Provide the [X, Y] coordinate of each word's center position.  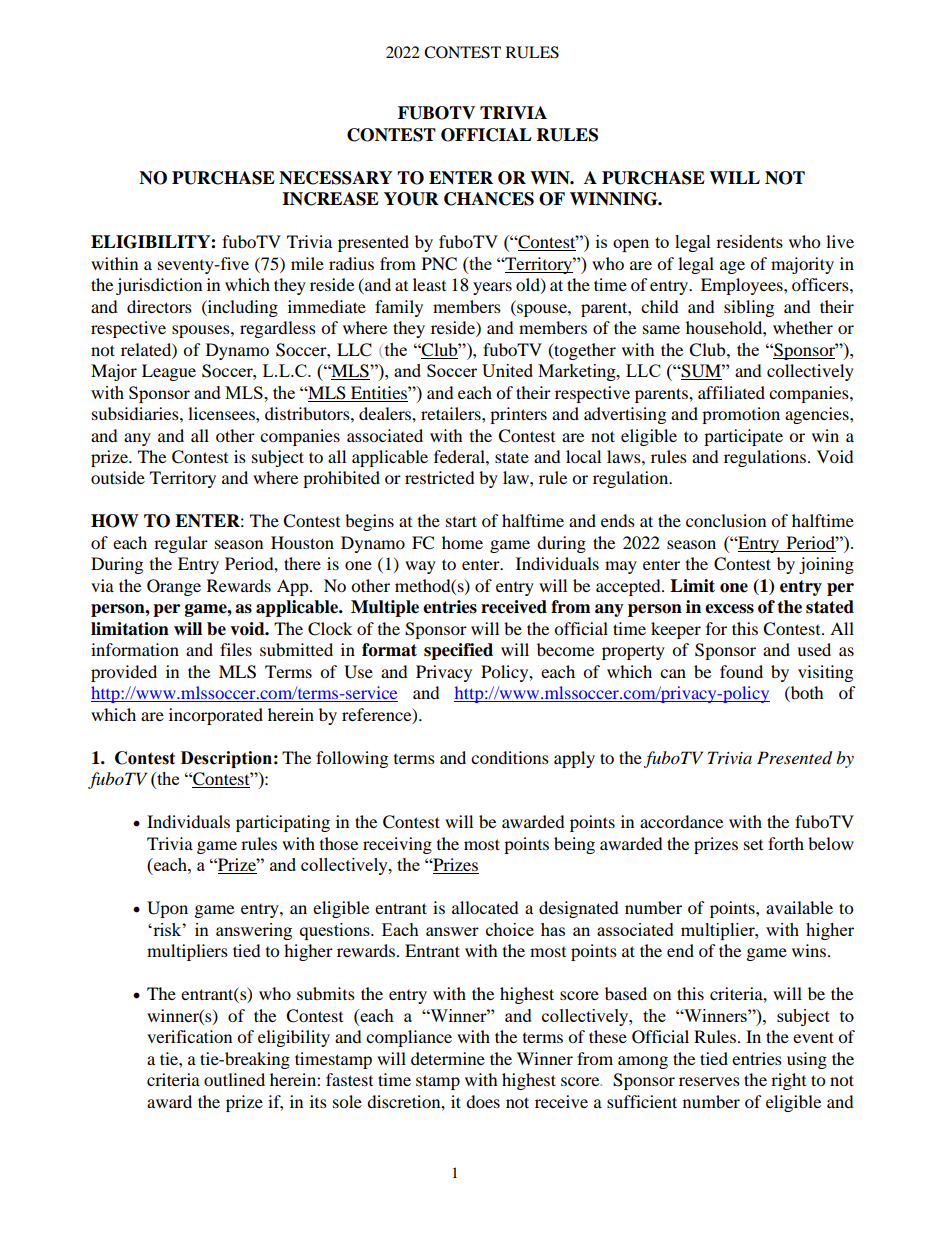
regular [181, 544]
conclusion [726, 520]
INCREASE [330, 199]
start [461, 521]
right [788, 1081]
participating [283, 823]
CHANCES [489, 199]
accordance [681, 821]
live [840, 241]
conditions [510, 757]
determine [448, 1058]
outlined [234, 1079]
